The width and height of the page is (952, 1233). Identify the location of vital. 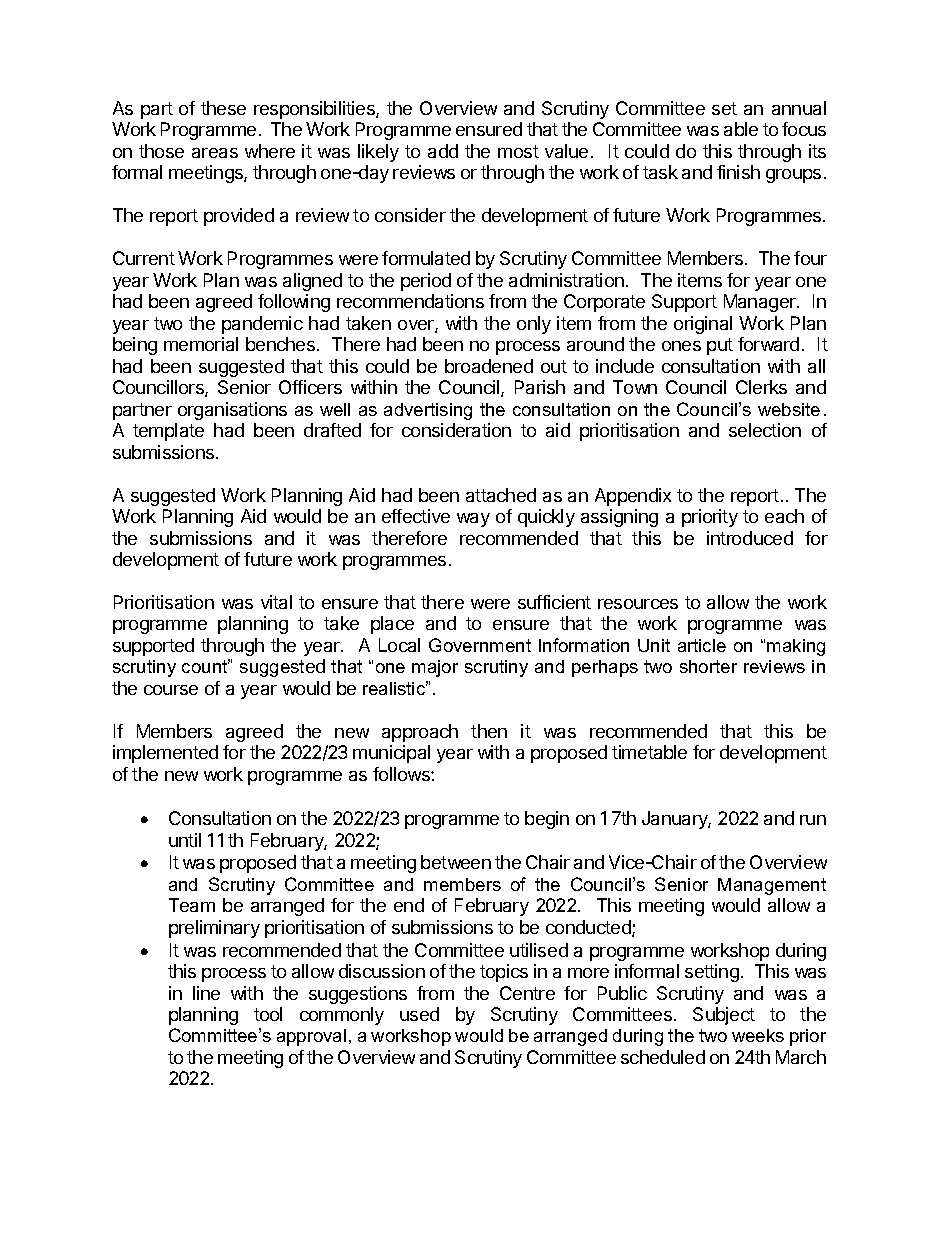
(276, 602).
